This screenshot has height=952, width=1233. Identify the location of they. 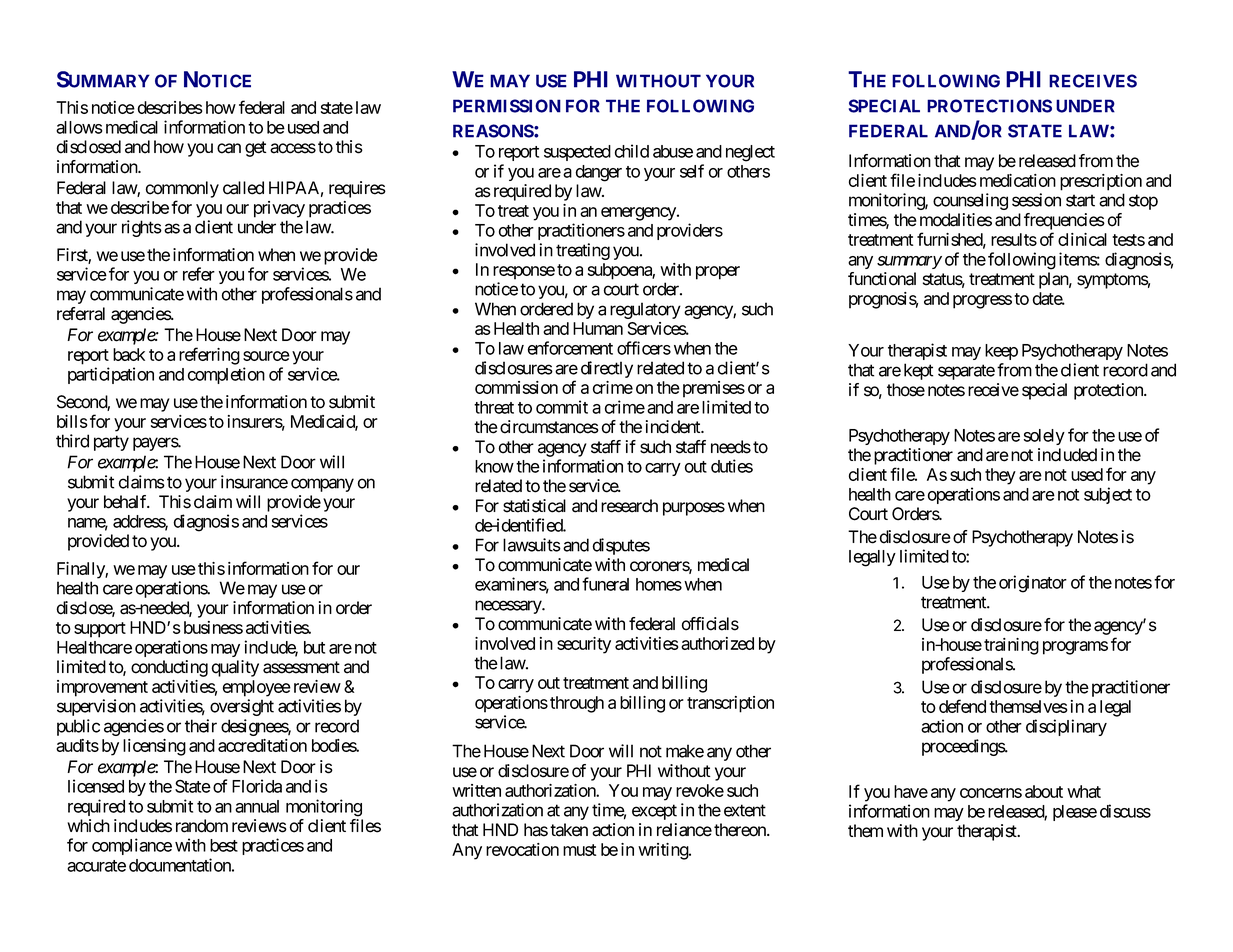
(1000, 476).
